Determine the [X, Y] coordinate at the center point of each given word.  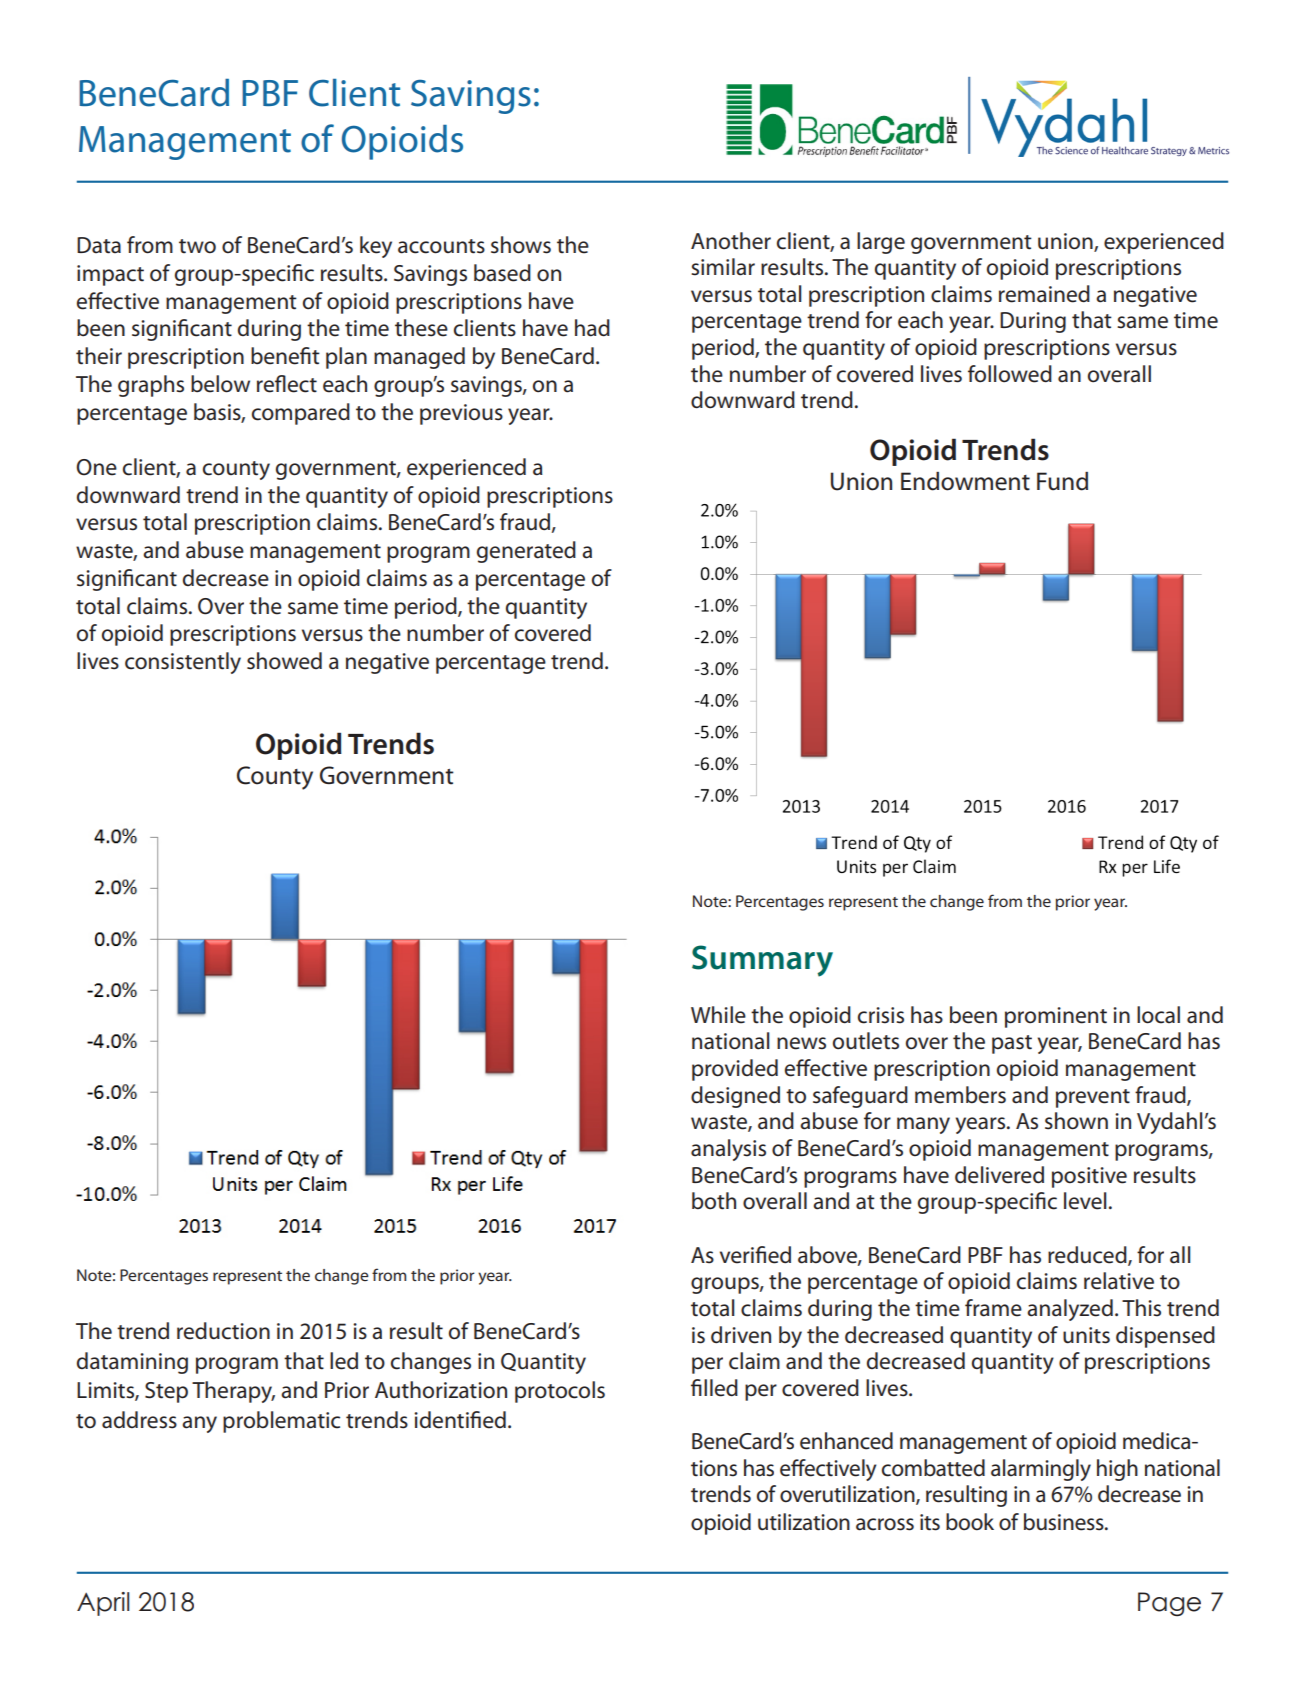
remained [1044, 294]
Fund [1062, 481]
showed [284, 661]
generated [526, 552]
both [714, 1201]
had [592, 328]
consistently [183, 663]
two [197, 246]
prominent [1056, 1017]
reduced [1088, 1255]
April [103, 1604]
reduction [223, 1331]
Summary [762, 961]
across [885, 1524]
